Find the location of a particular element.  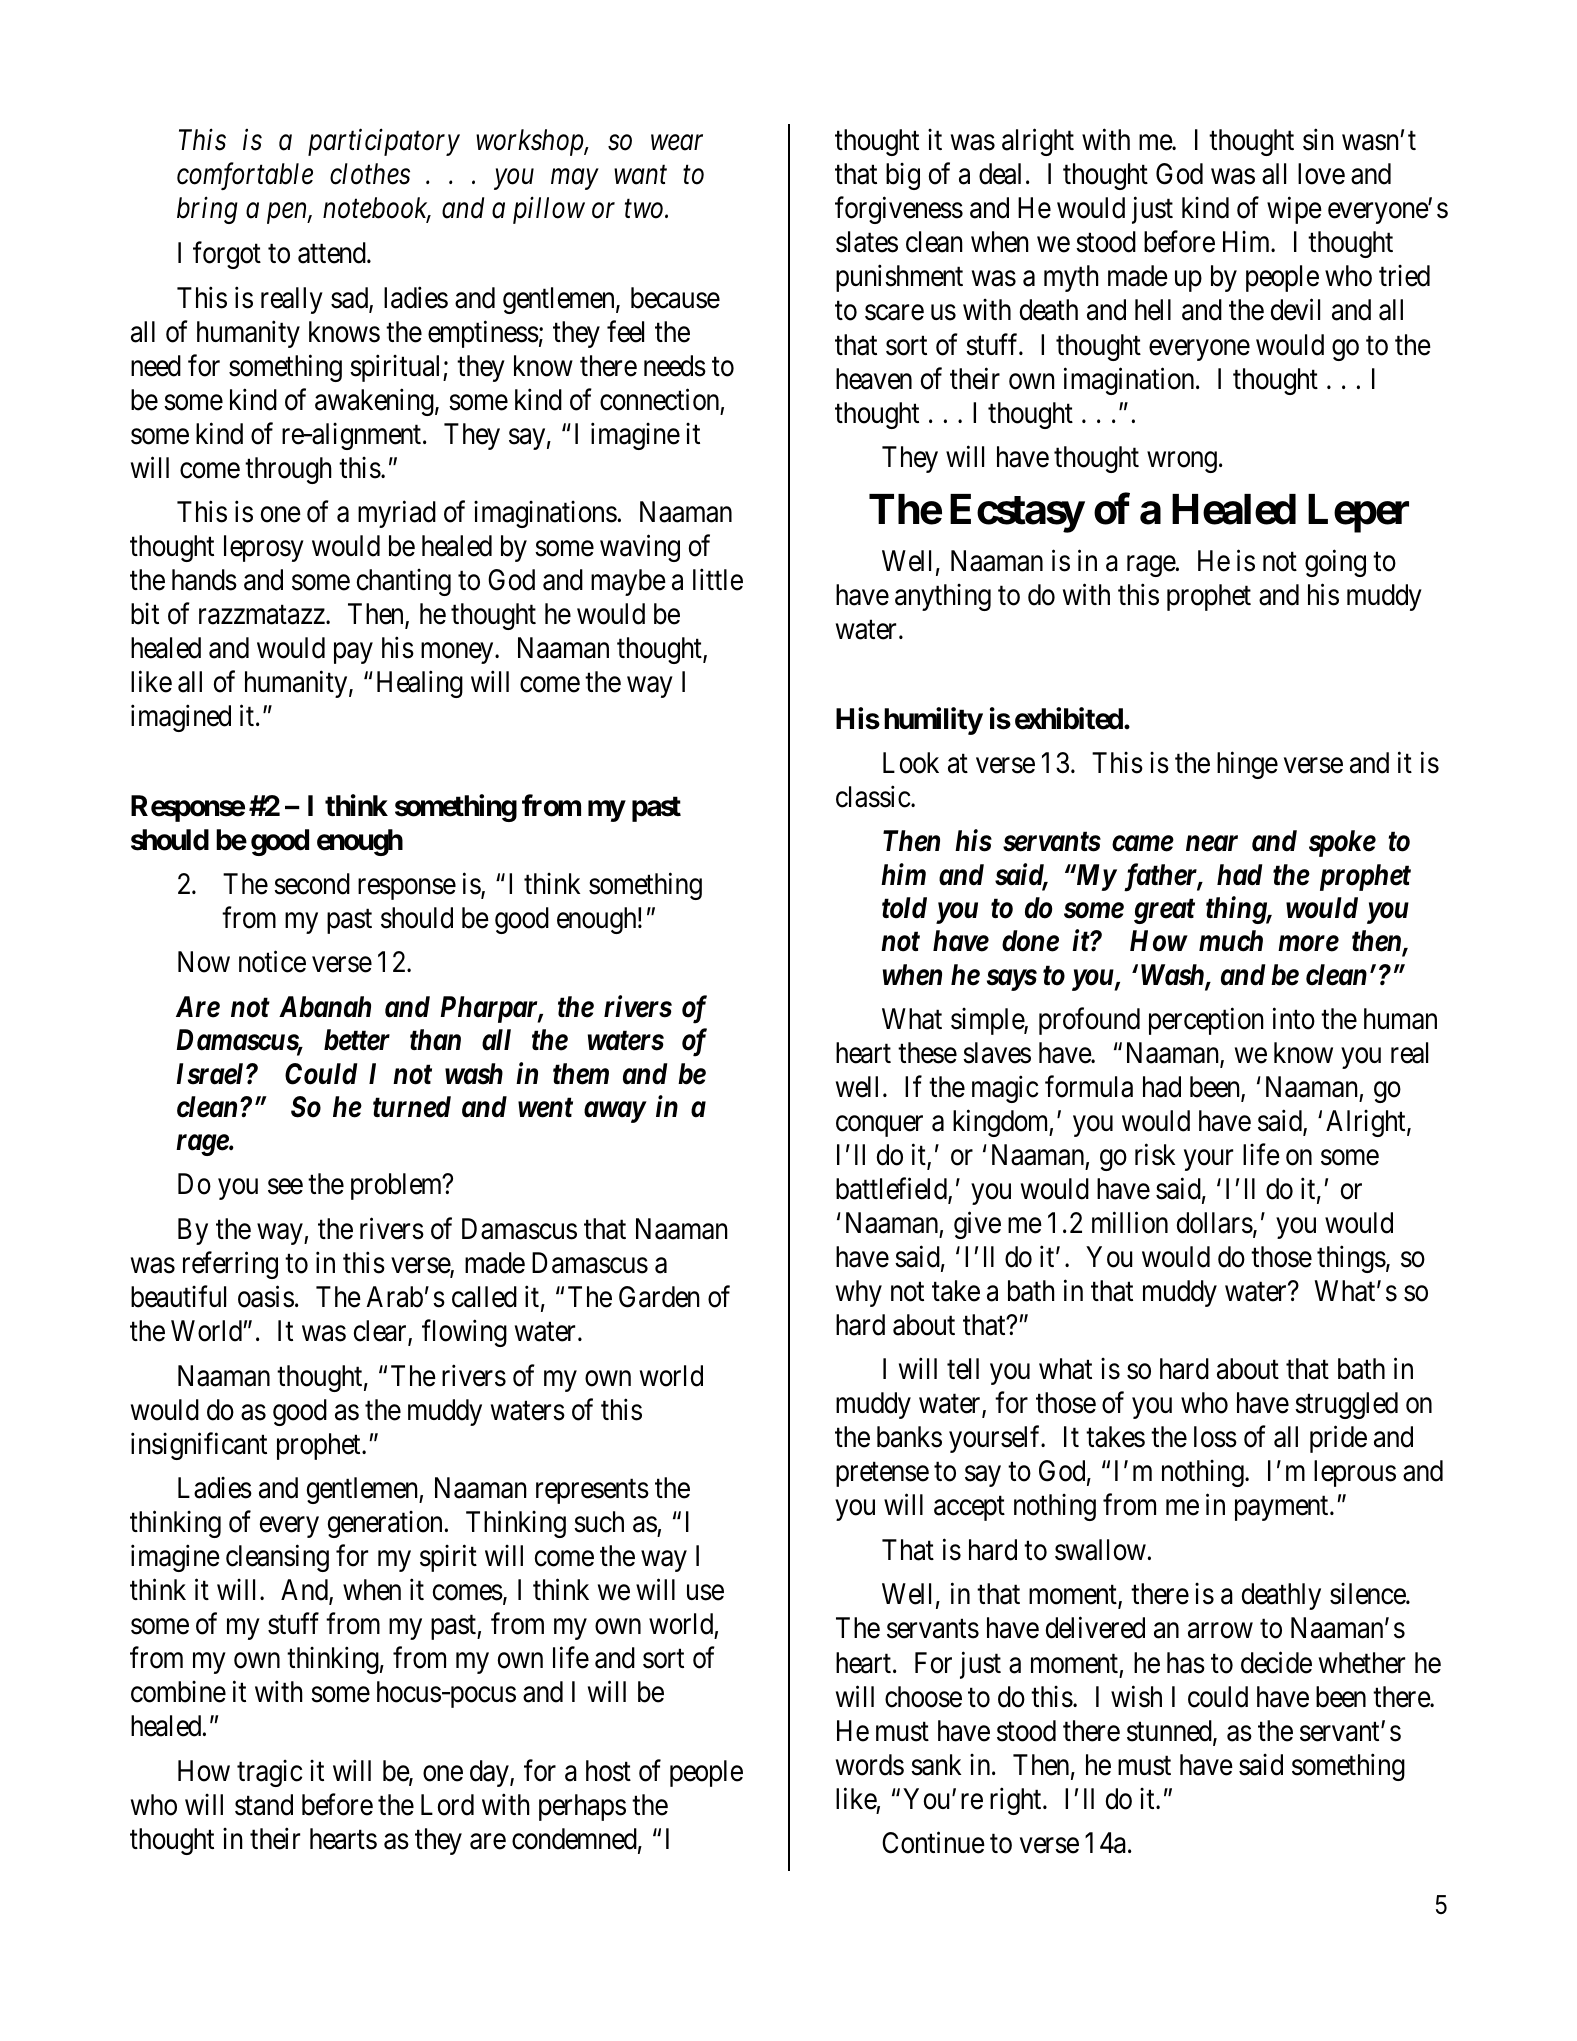

slates is located at coordinates (867, 242).
